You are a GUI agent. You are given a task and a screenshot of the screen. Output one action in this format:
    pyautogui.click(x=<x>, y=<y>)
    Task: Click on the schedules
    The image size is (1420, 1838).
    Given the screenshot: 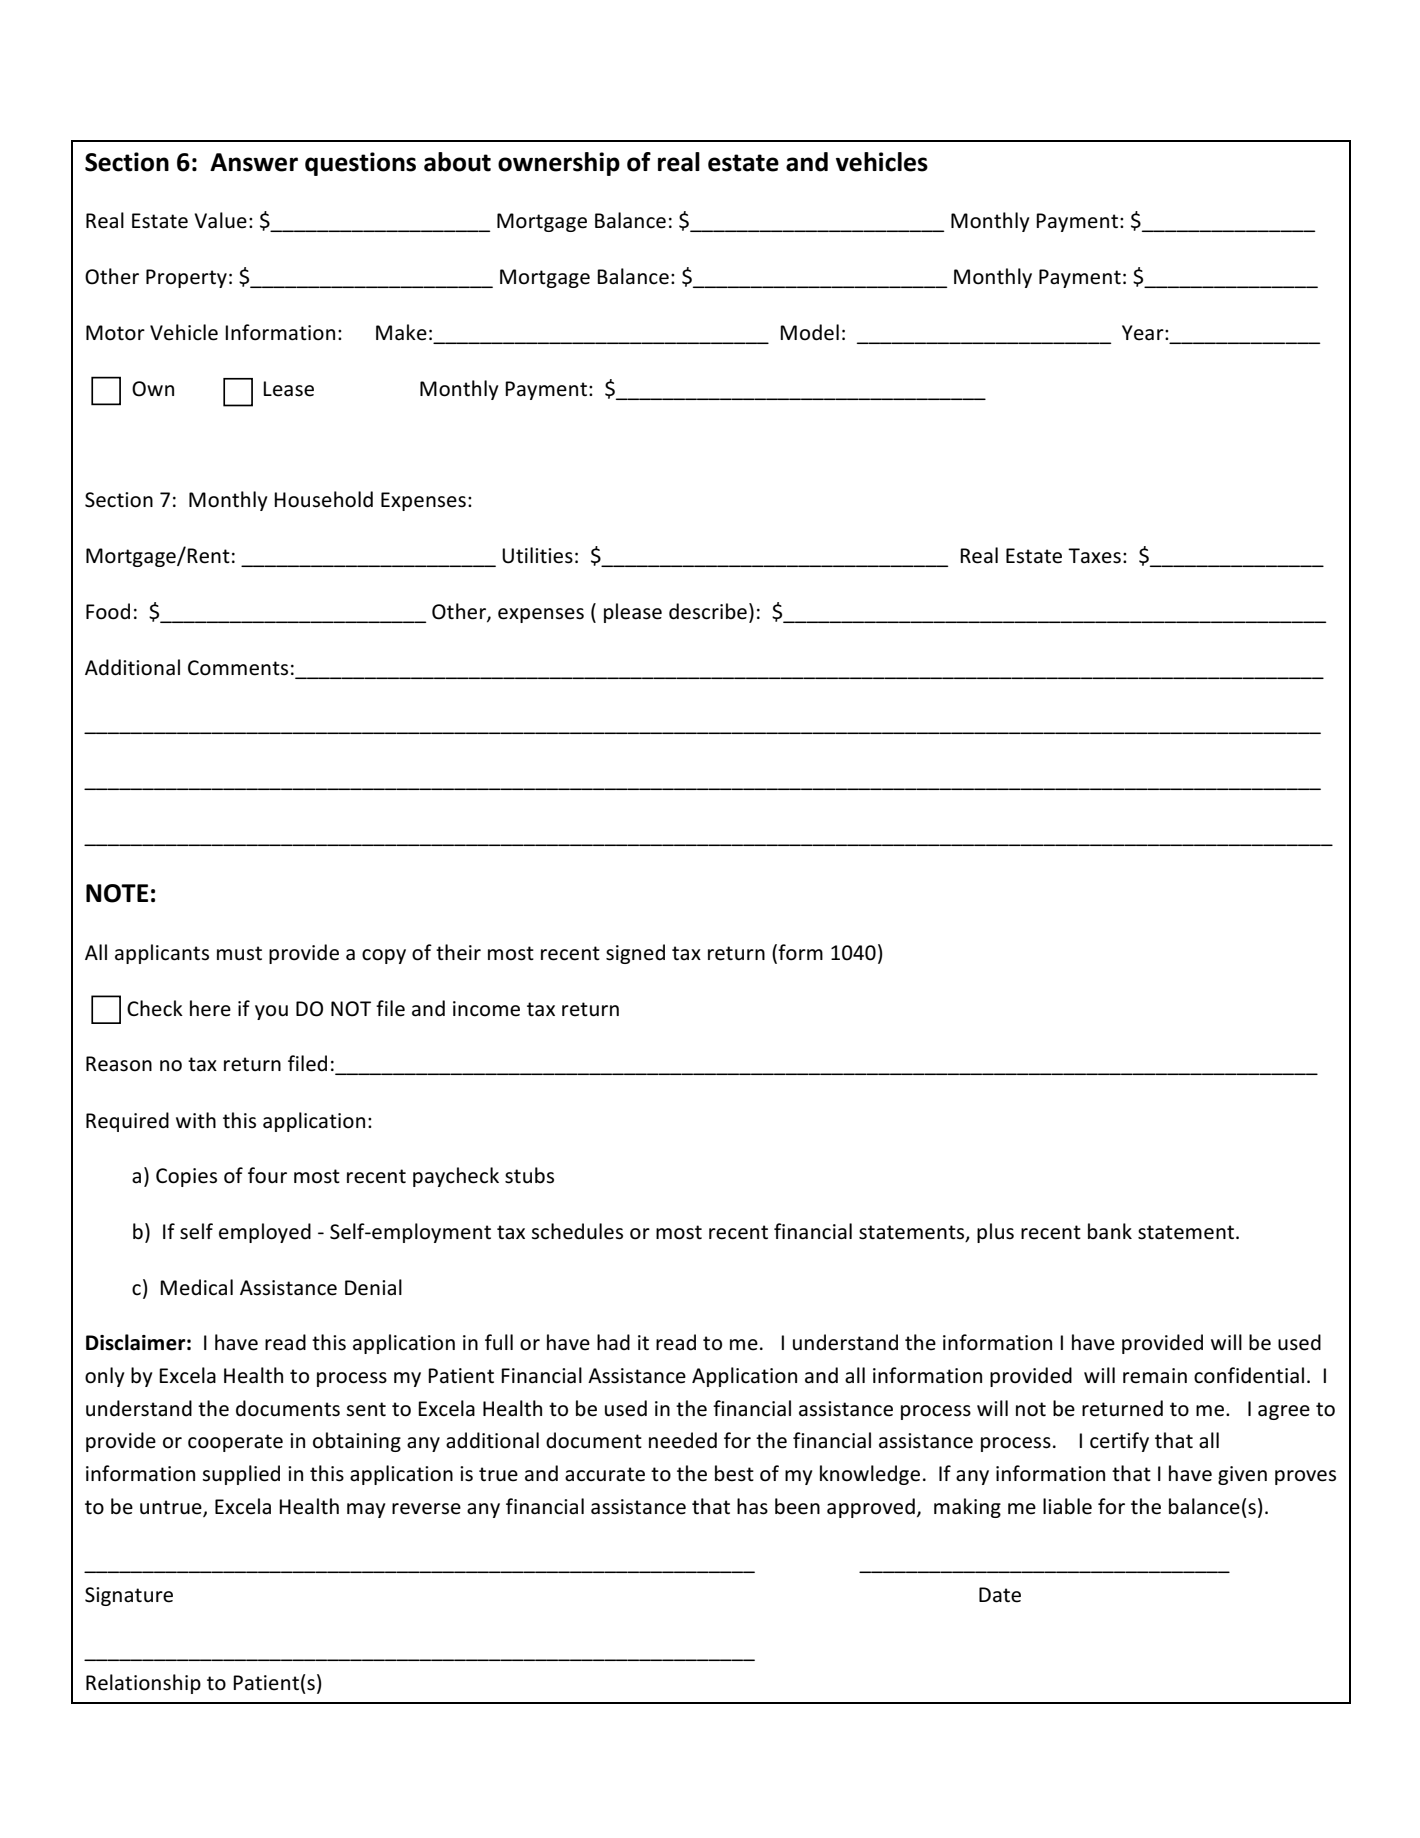 What is the action you would take?
    pyautogui.click(x=577, y=1231)
